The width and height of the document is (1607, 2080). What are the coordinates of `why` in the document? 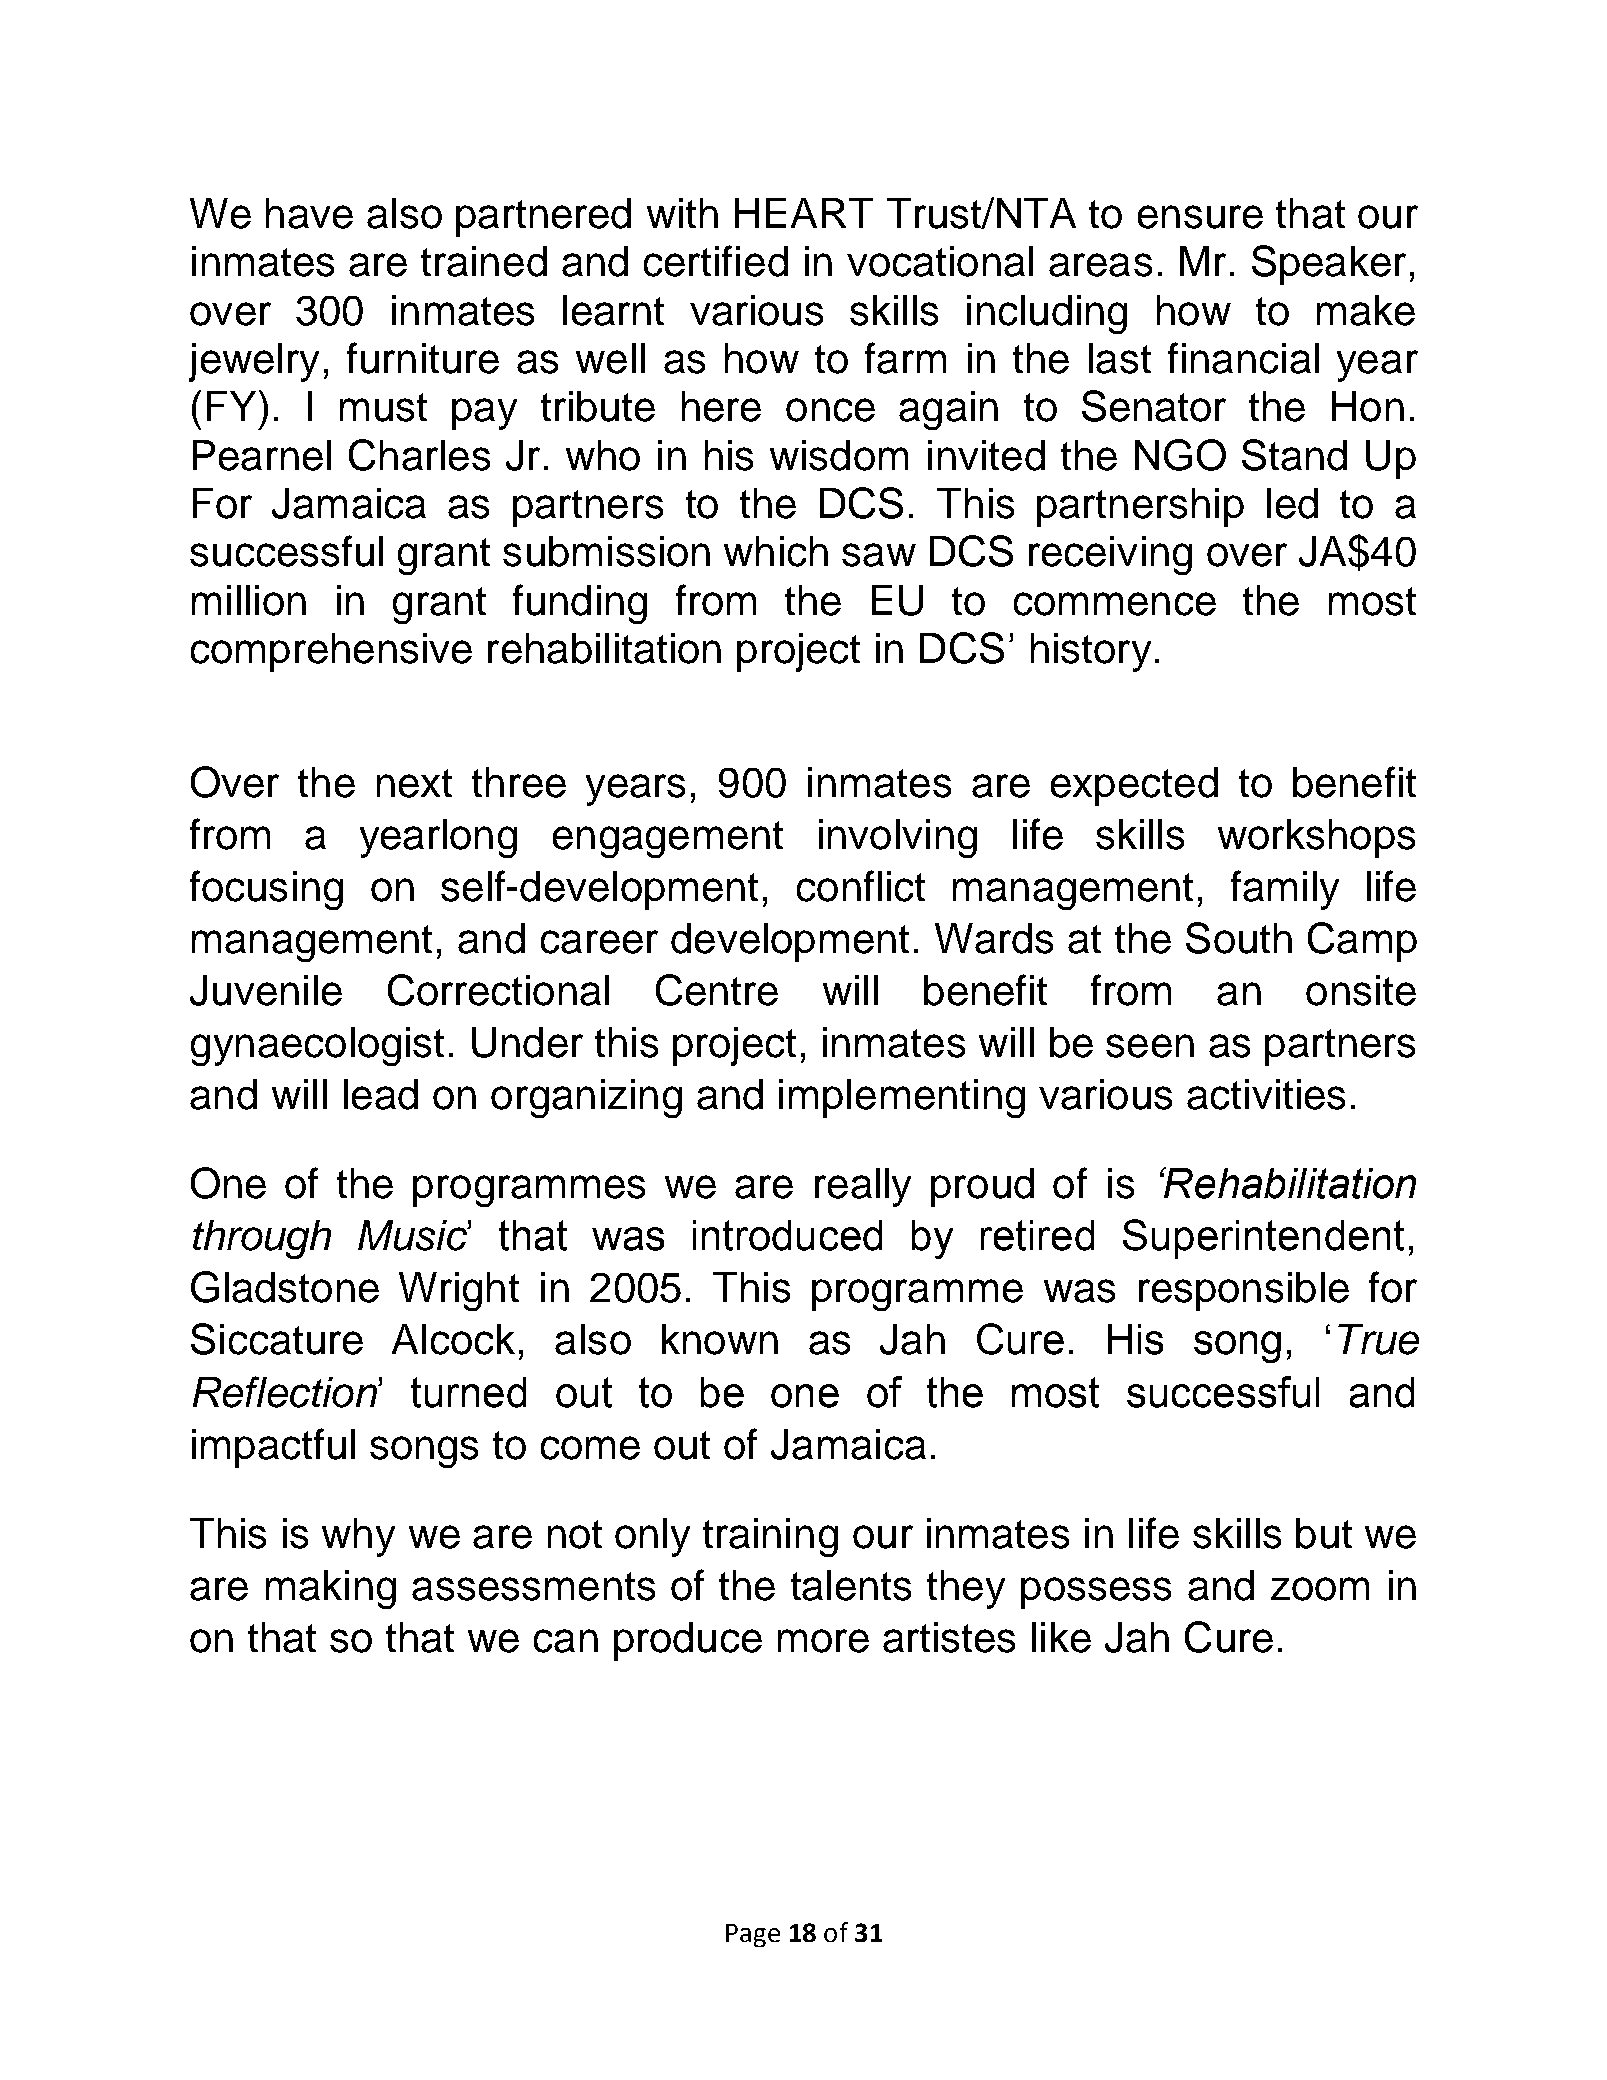 It's located at (358, 1537).
